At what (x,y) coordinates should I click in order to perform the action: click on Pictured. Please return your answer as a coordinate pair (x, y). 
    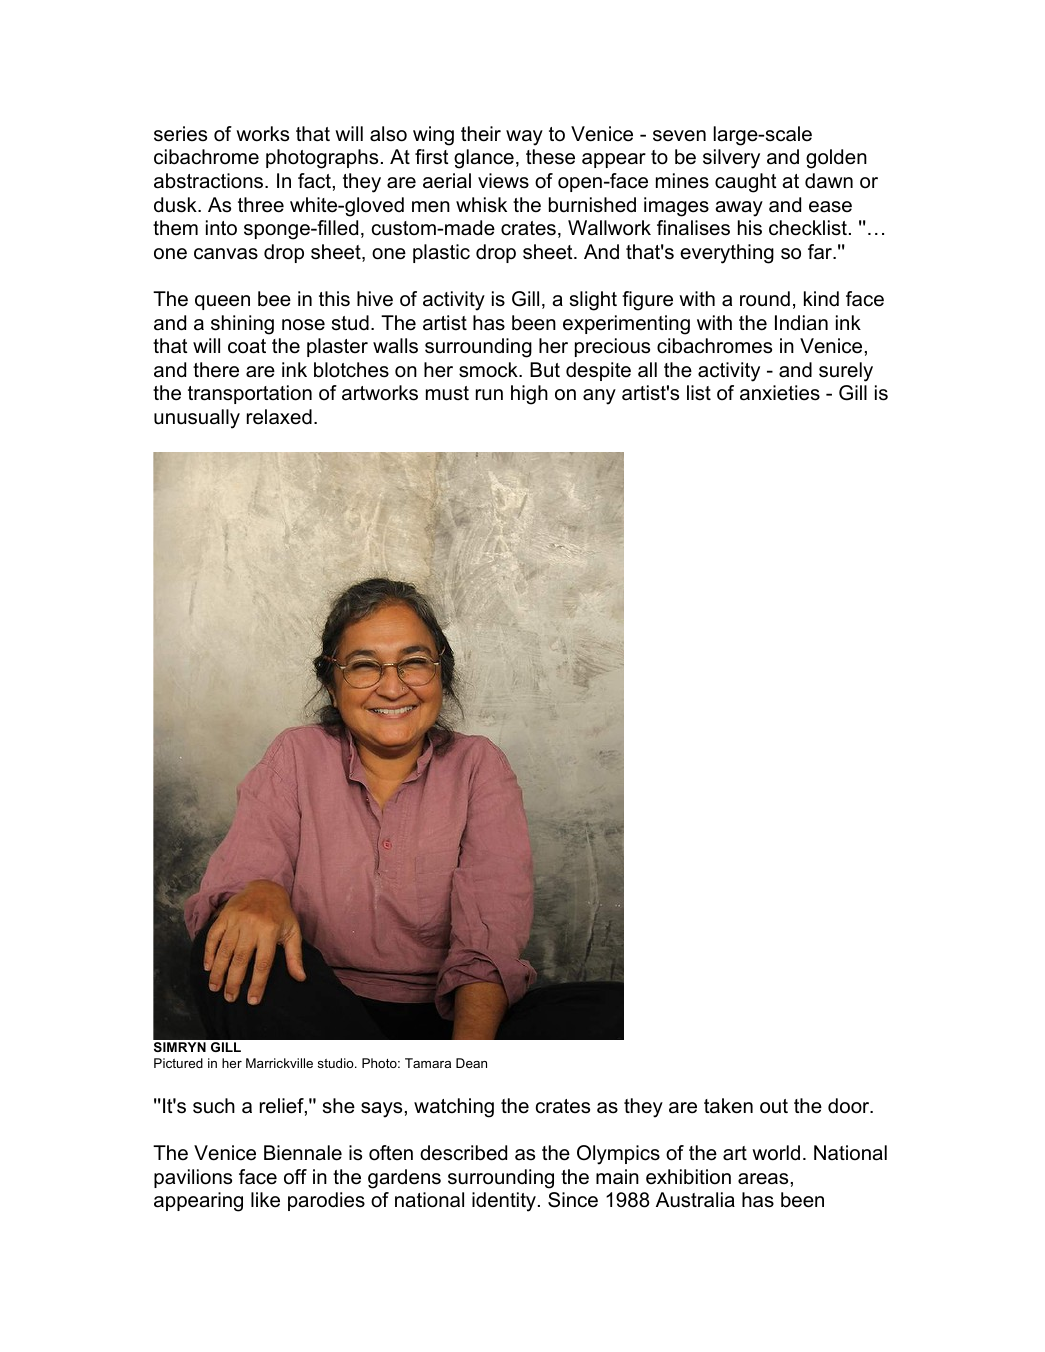
    Looking at the image, I should click on (178, 1063).
